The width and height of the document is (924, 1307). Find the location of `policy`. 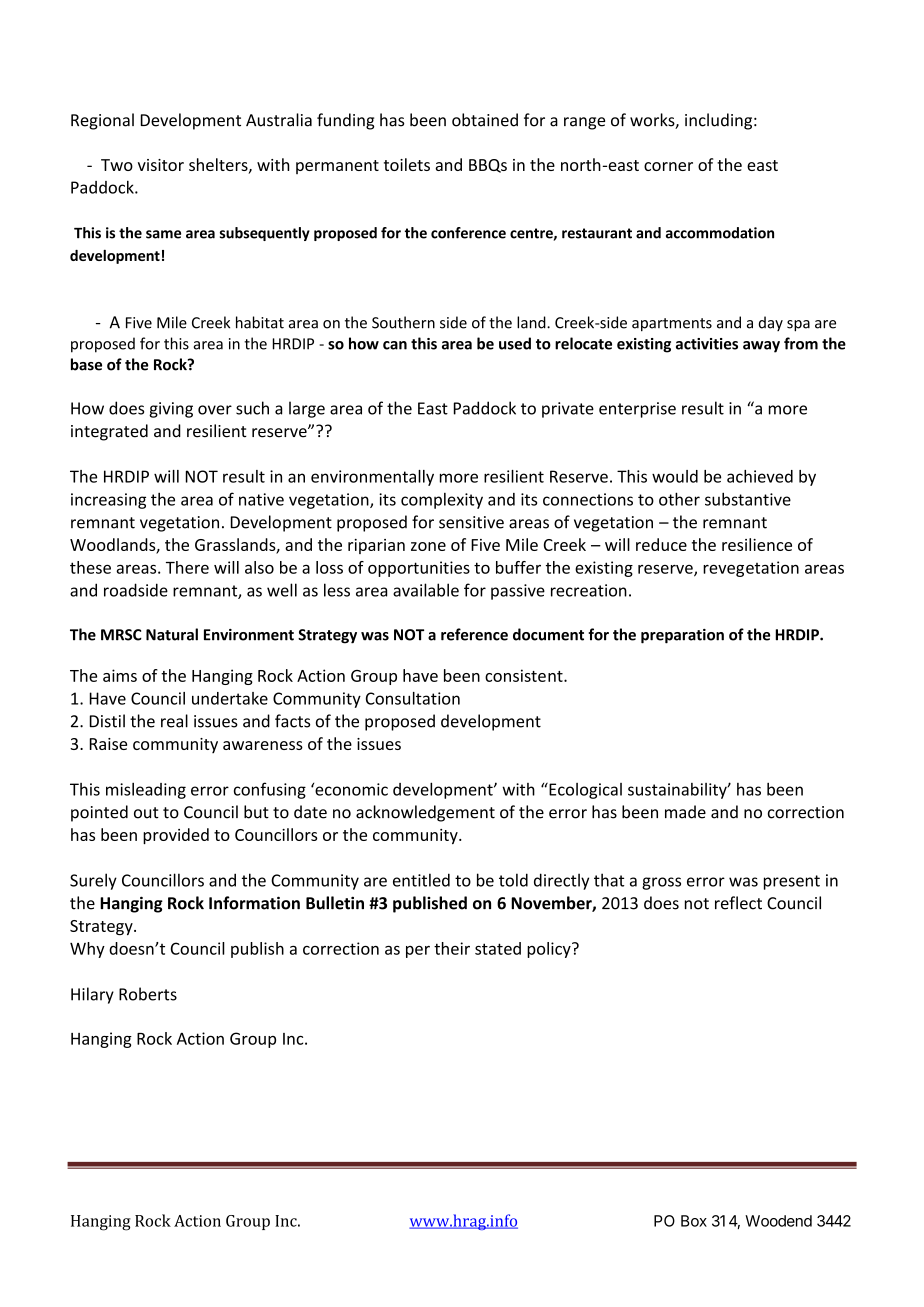

policy is located at coordinates (550, 950).
